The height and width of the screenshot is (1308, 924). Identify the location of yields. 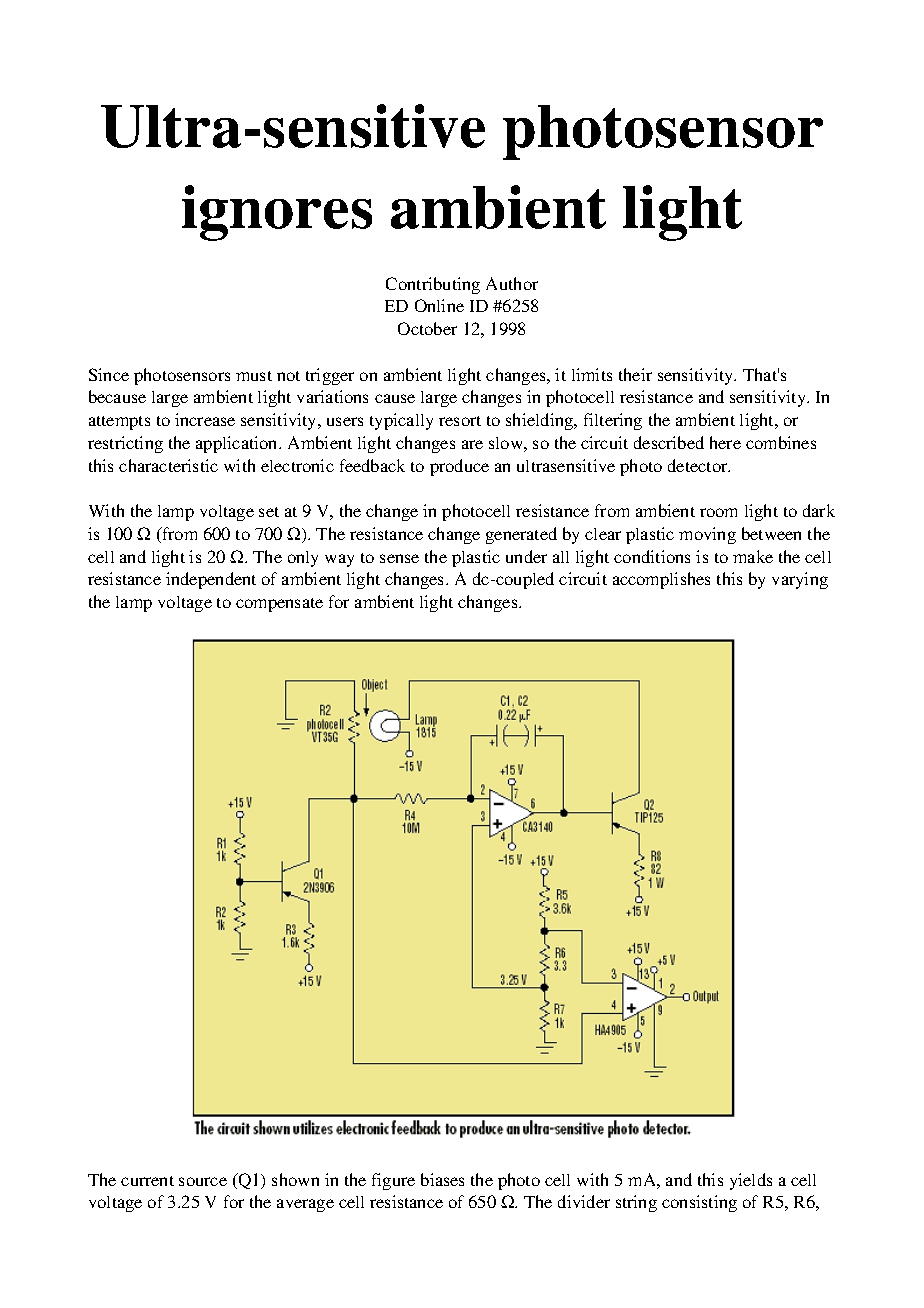
(751, 1181).
